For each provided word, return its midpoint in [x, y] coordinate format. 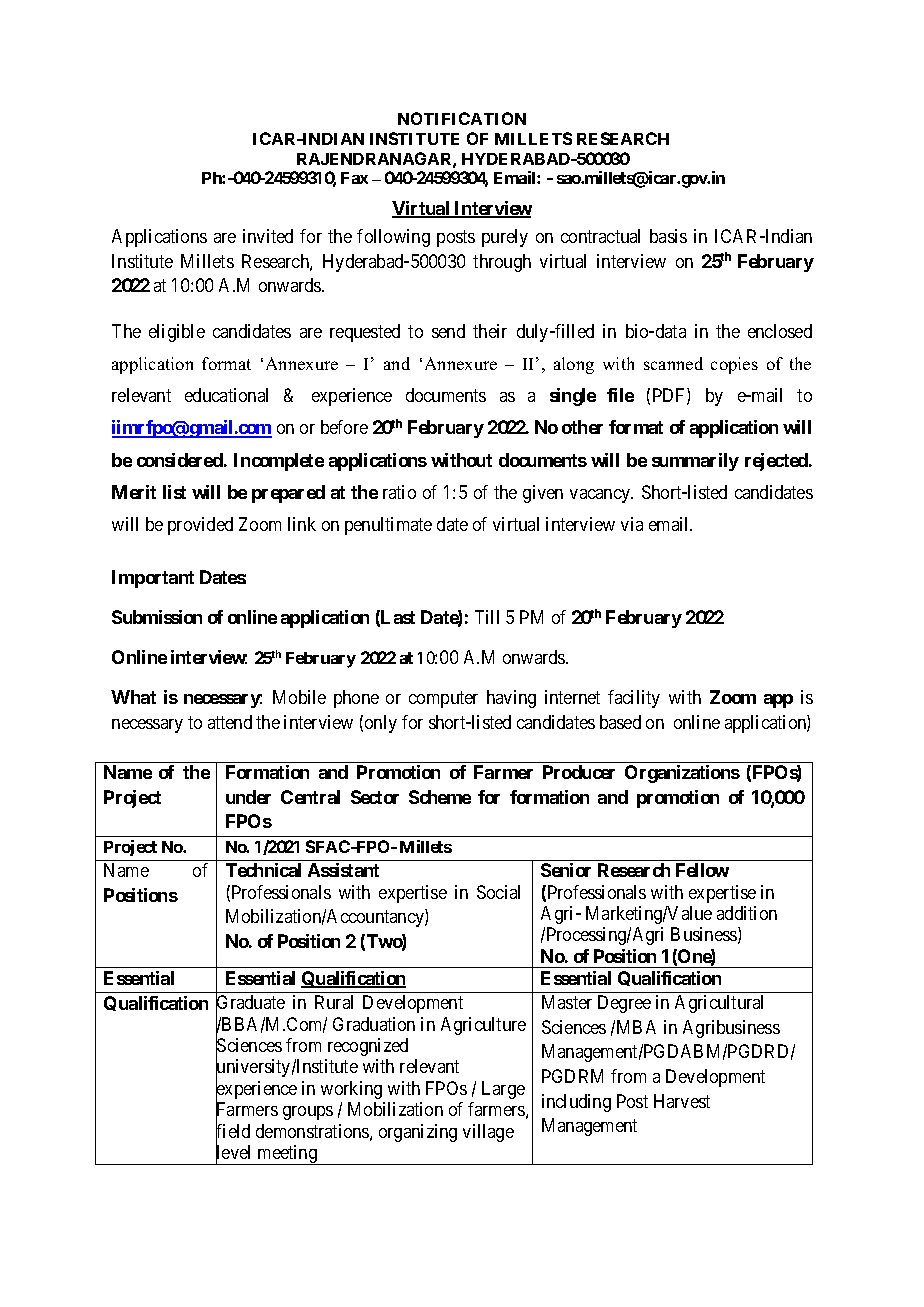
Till [487, 617]
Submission [157, 617]
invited [268, 236]
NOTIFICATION [462, 118]
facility [634, 699]
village [488, 1133]
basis [668, 236]
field [233, 1132]
